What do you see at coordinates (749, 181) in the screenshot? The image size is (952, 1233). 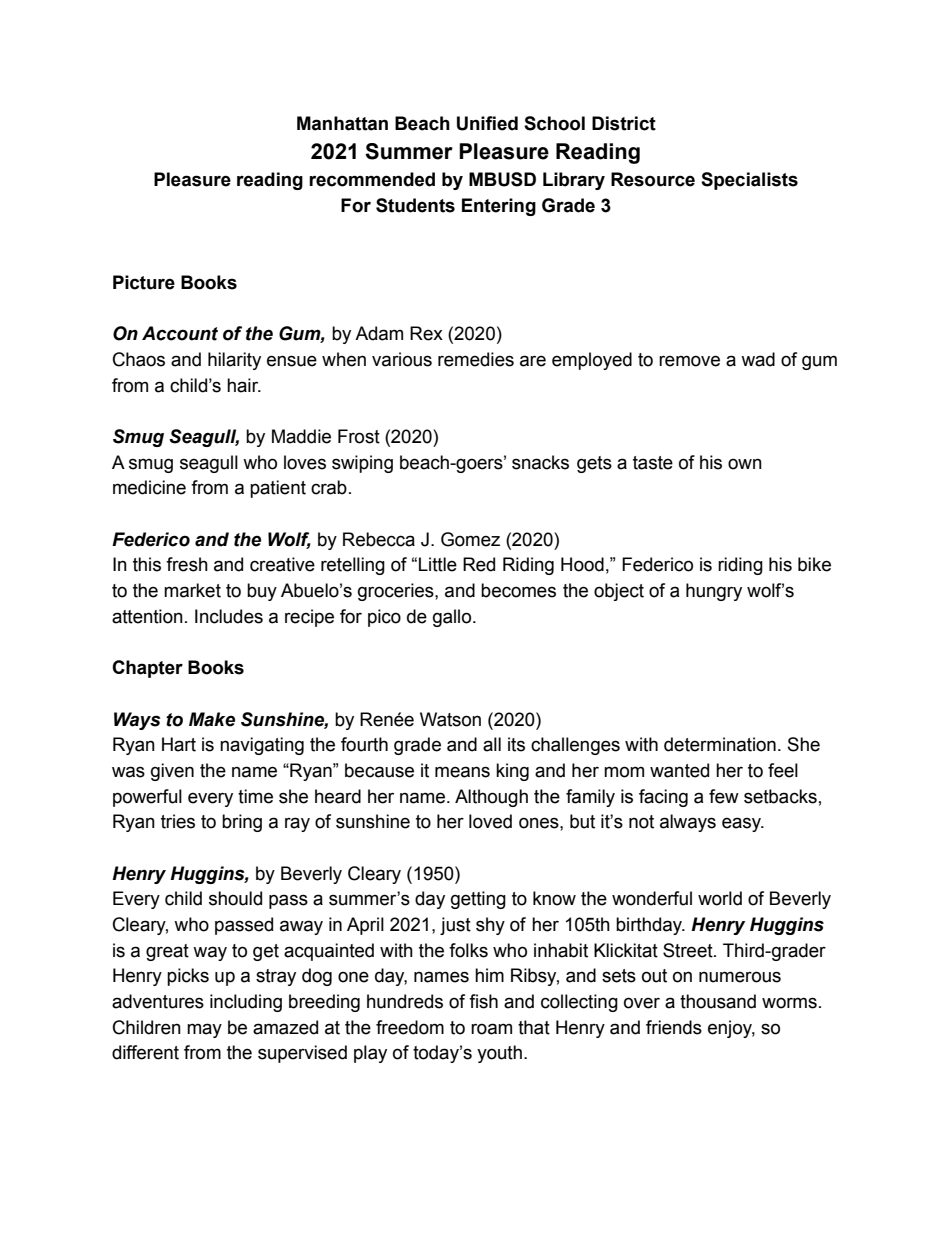 I see `Specialists` at bounding box center [749, 181].
